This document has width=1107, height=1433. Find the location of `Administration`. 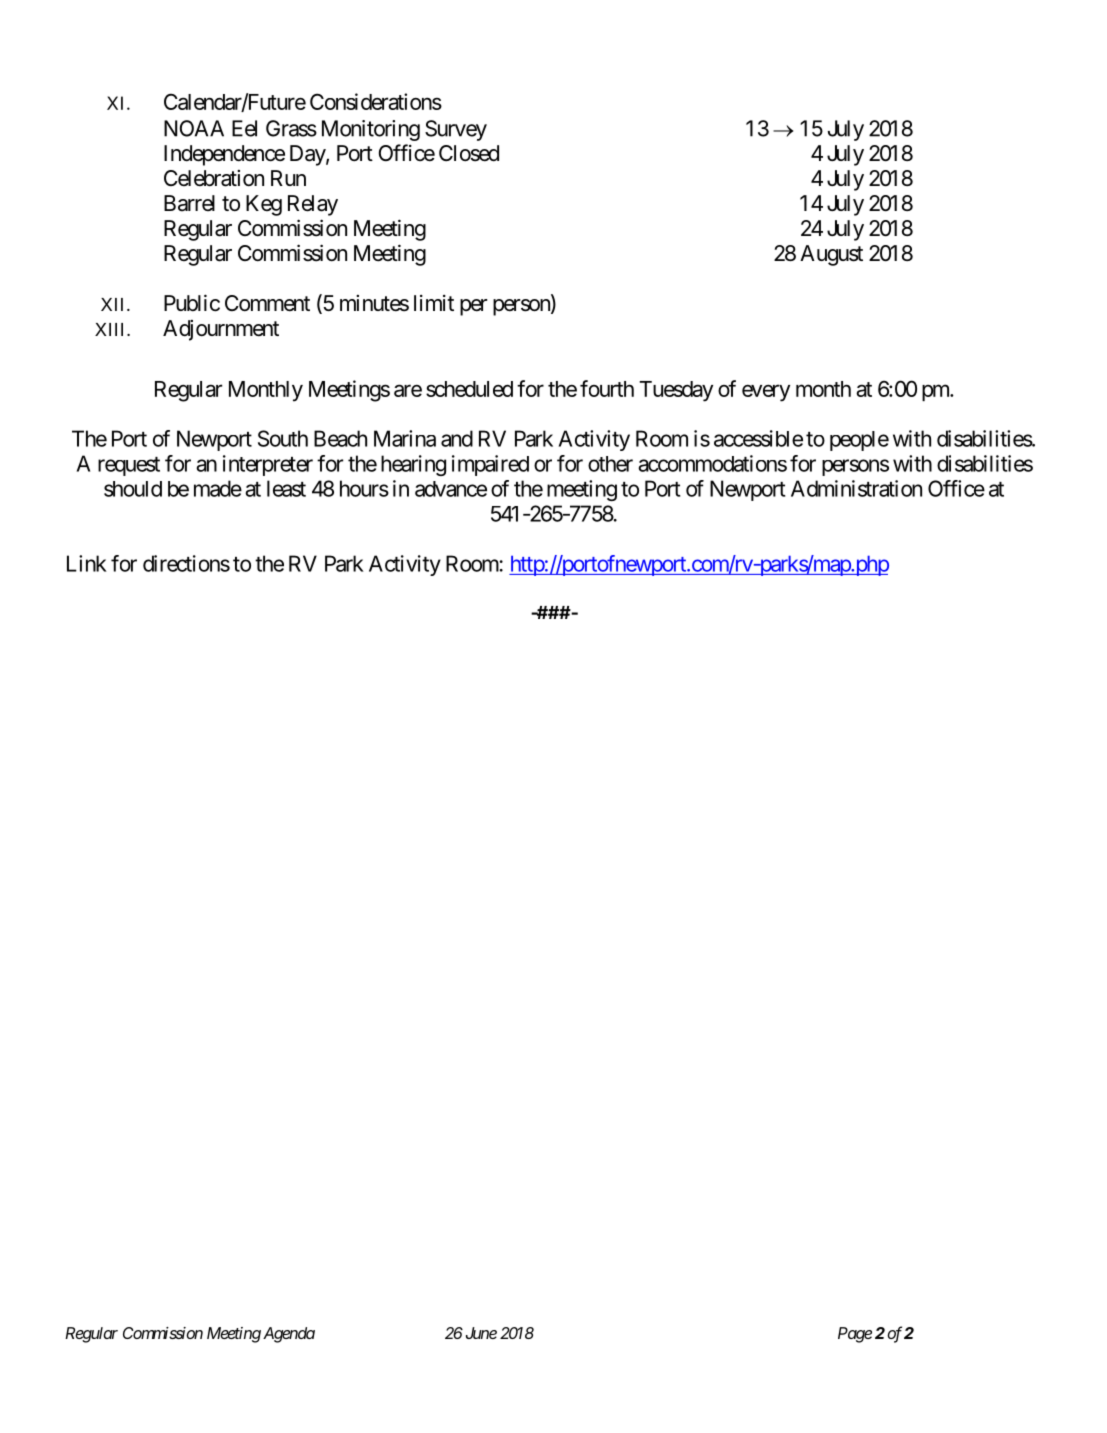

Administration is located at coordinates (856, 488).
